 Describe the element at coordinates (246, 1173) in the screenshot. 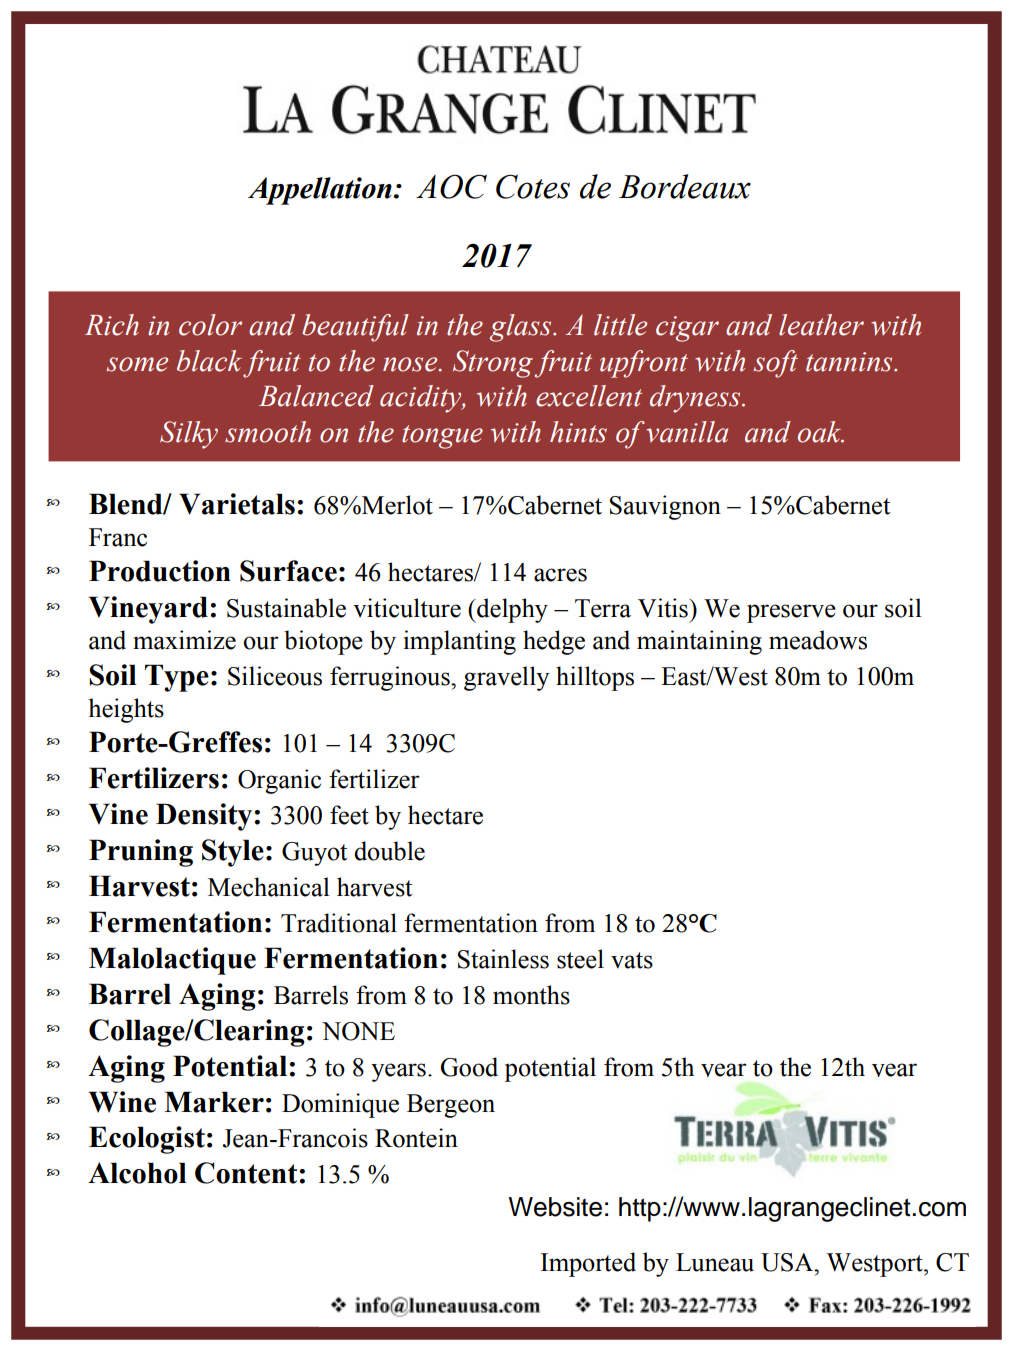

I see `Content` at that location.
